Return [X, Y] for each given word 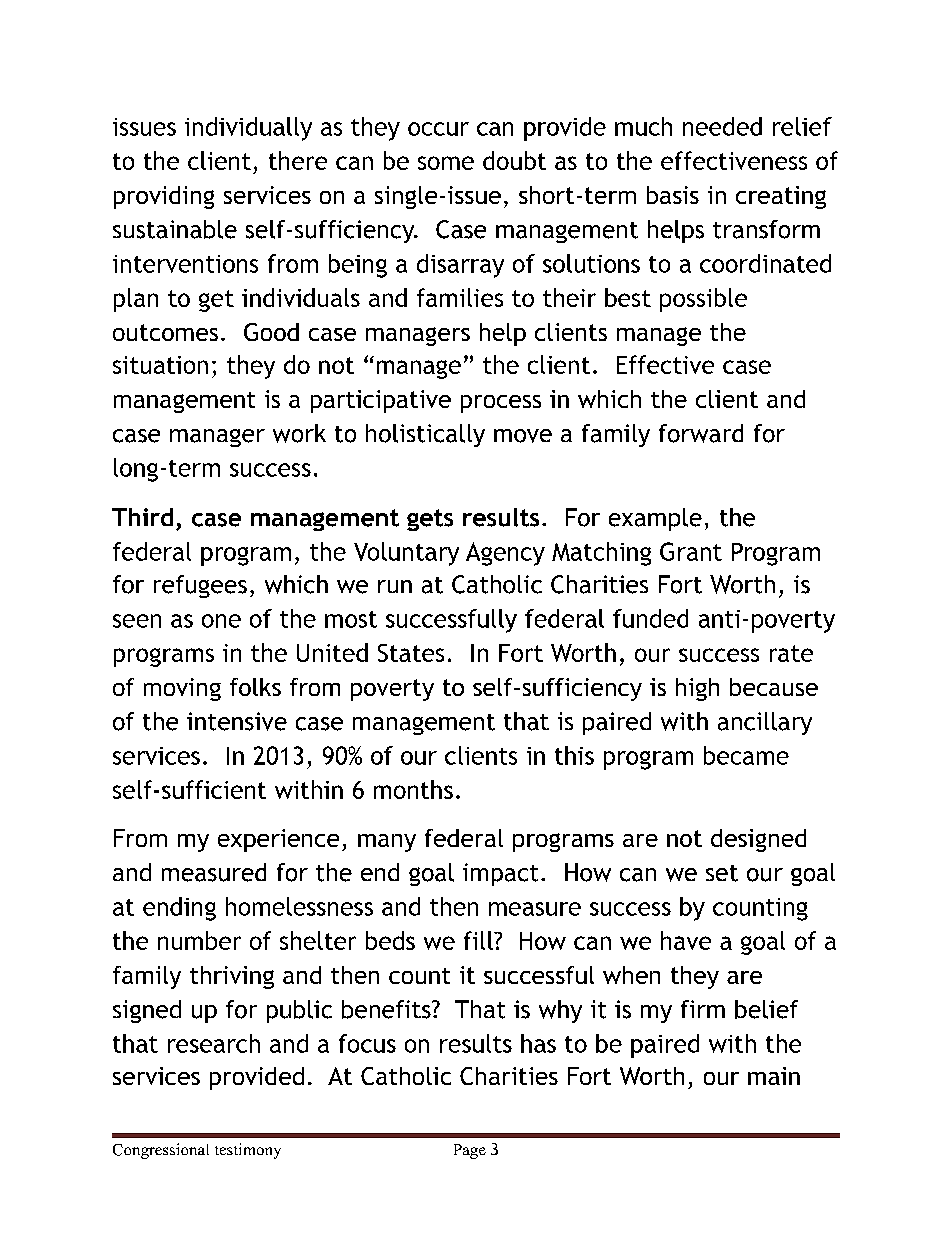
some [446, 163]
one [221, 621]
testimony [248, 1151]
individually [248, 129]
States [411, 653]
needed [722, 126]
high [697, 689]
